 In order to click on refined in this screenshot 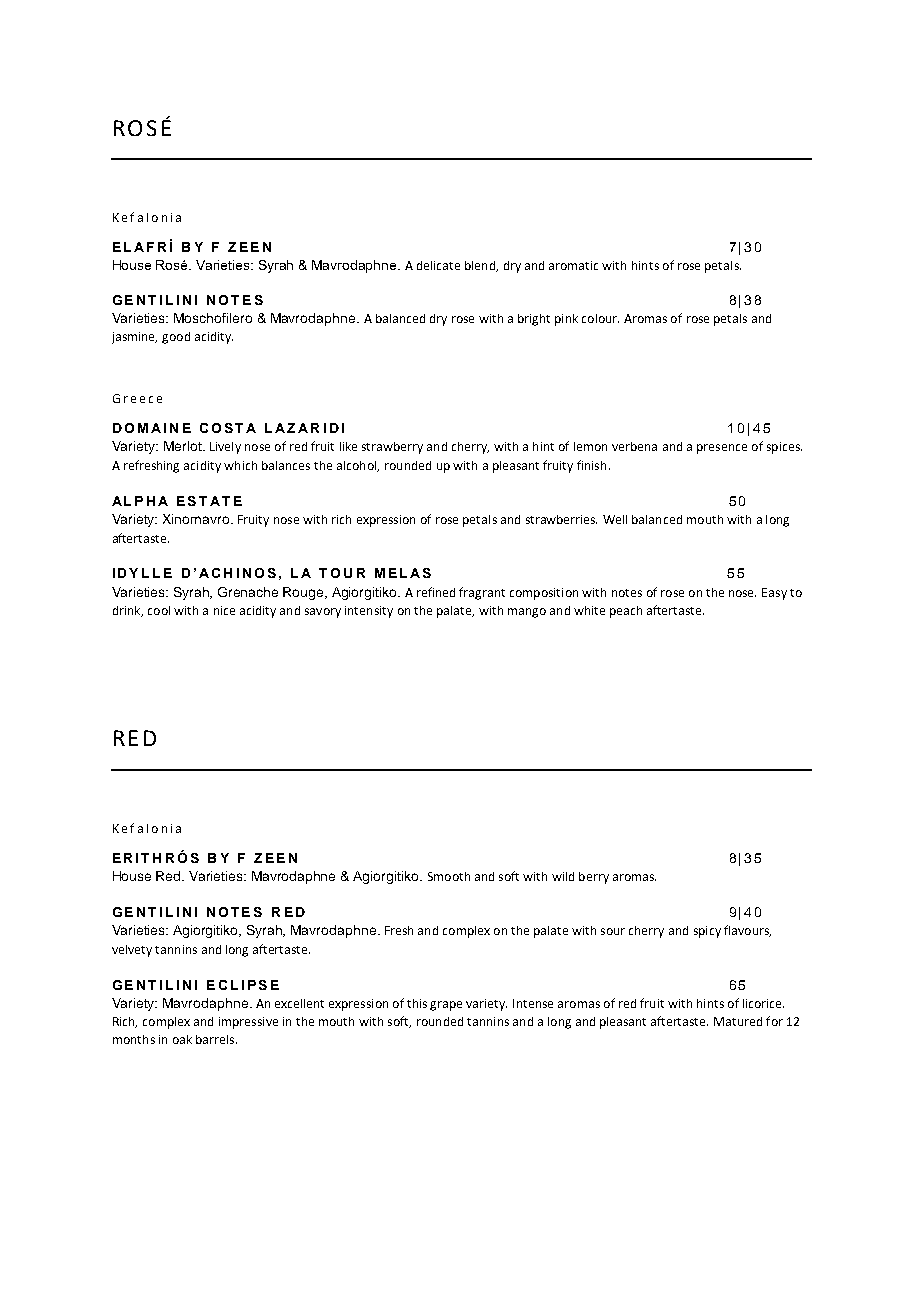, I will do `click(436, 592)`.
